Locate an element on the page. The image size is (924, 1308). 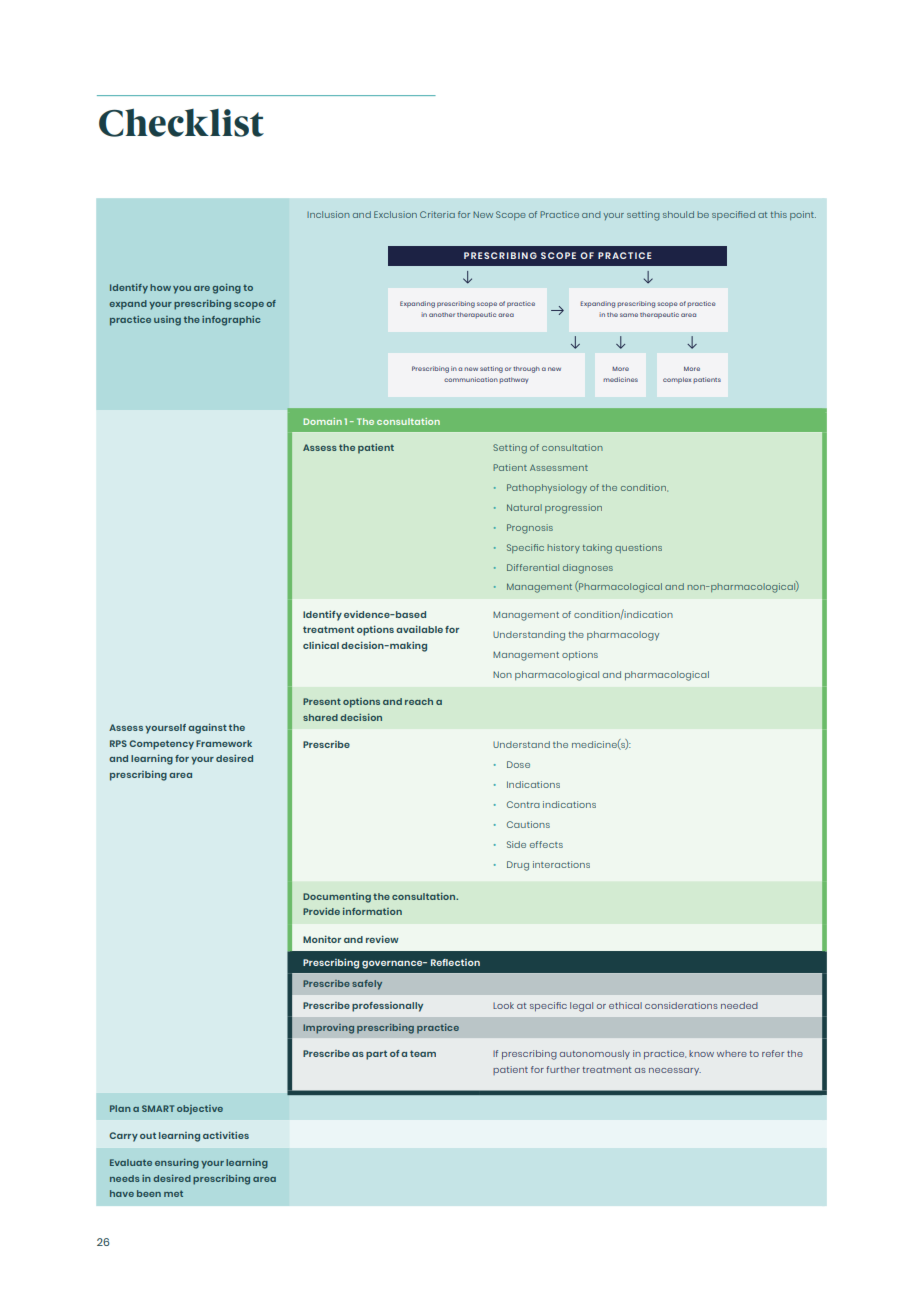
complex is located at coordinates (677, 380).
